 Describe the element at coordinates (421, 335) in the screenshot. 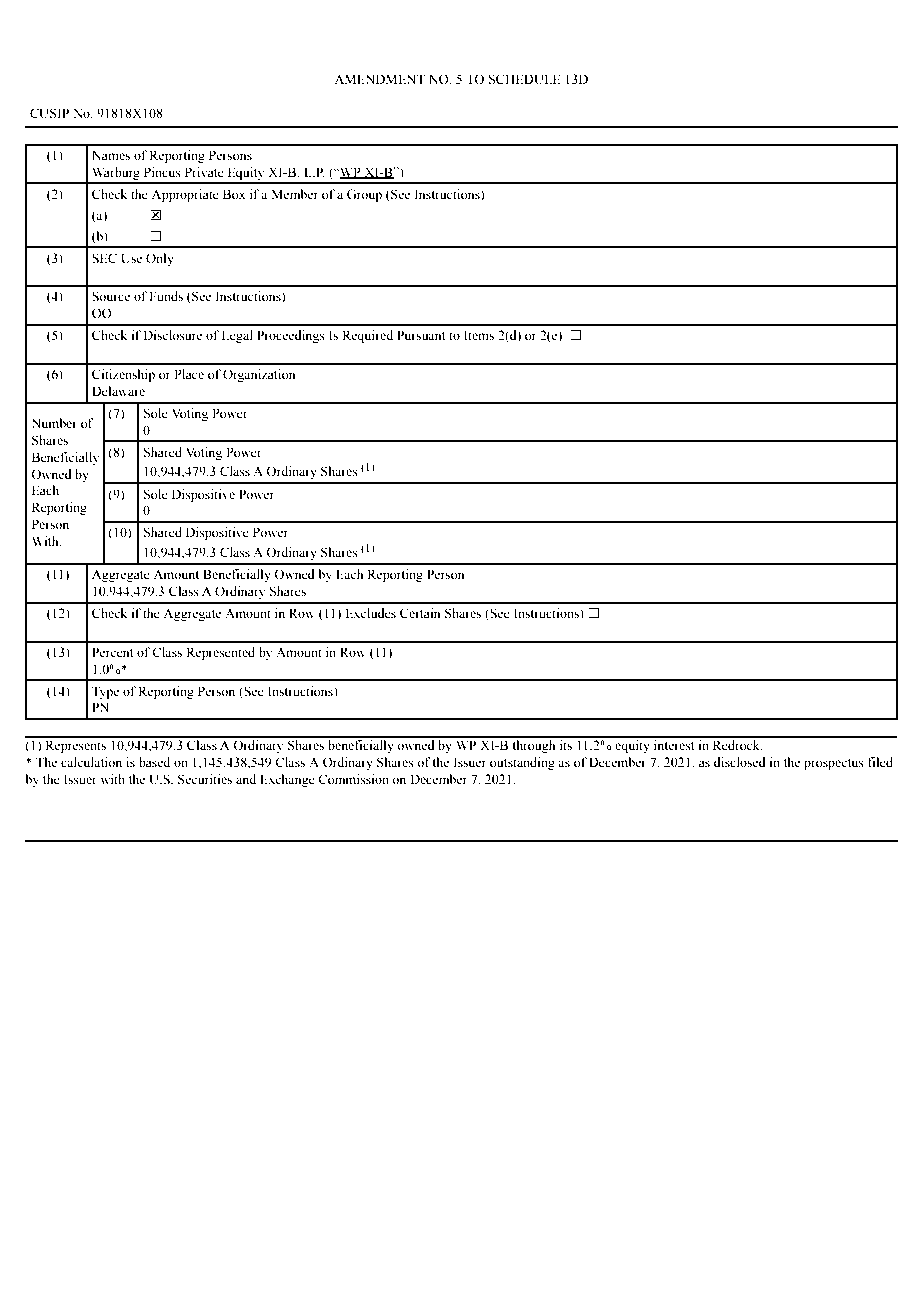

I see `Pursuant` at that location.
